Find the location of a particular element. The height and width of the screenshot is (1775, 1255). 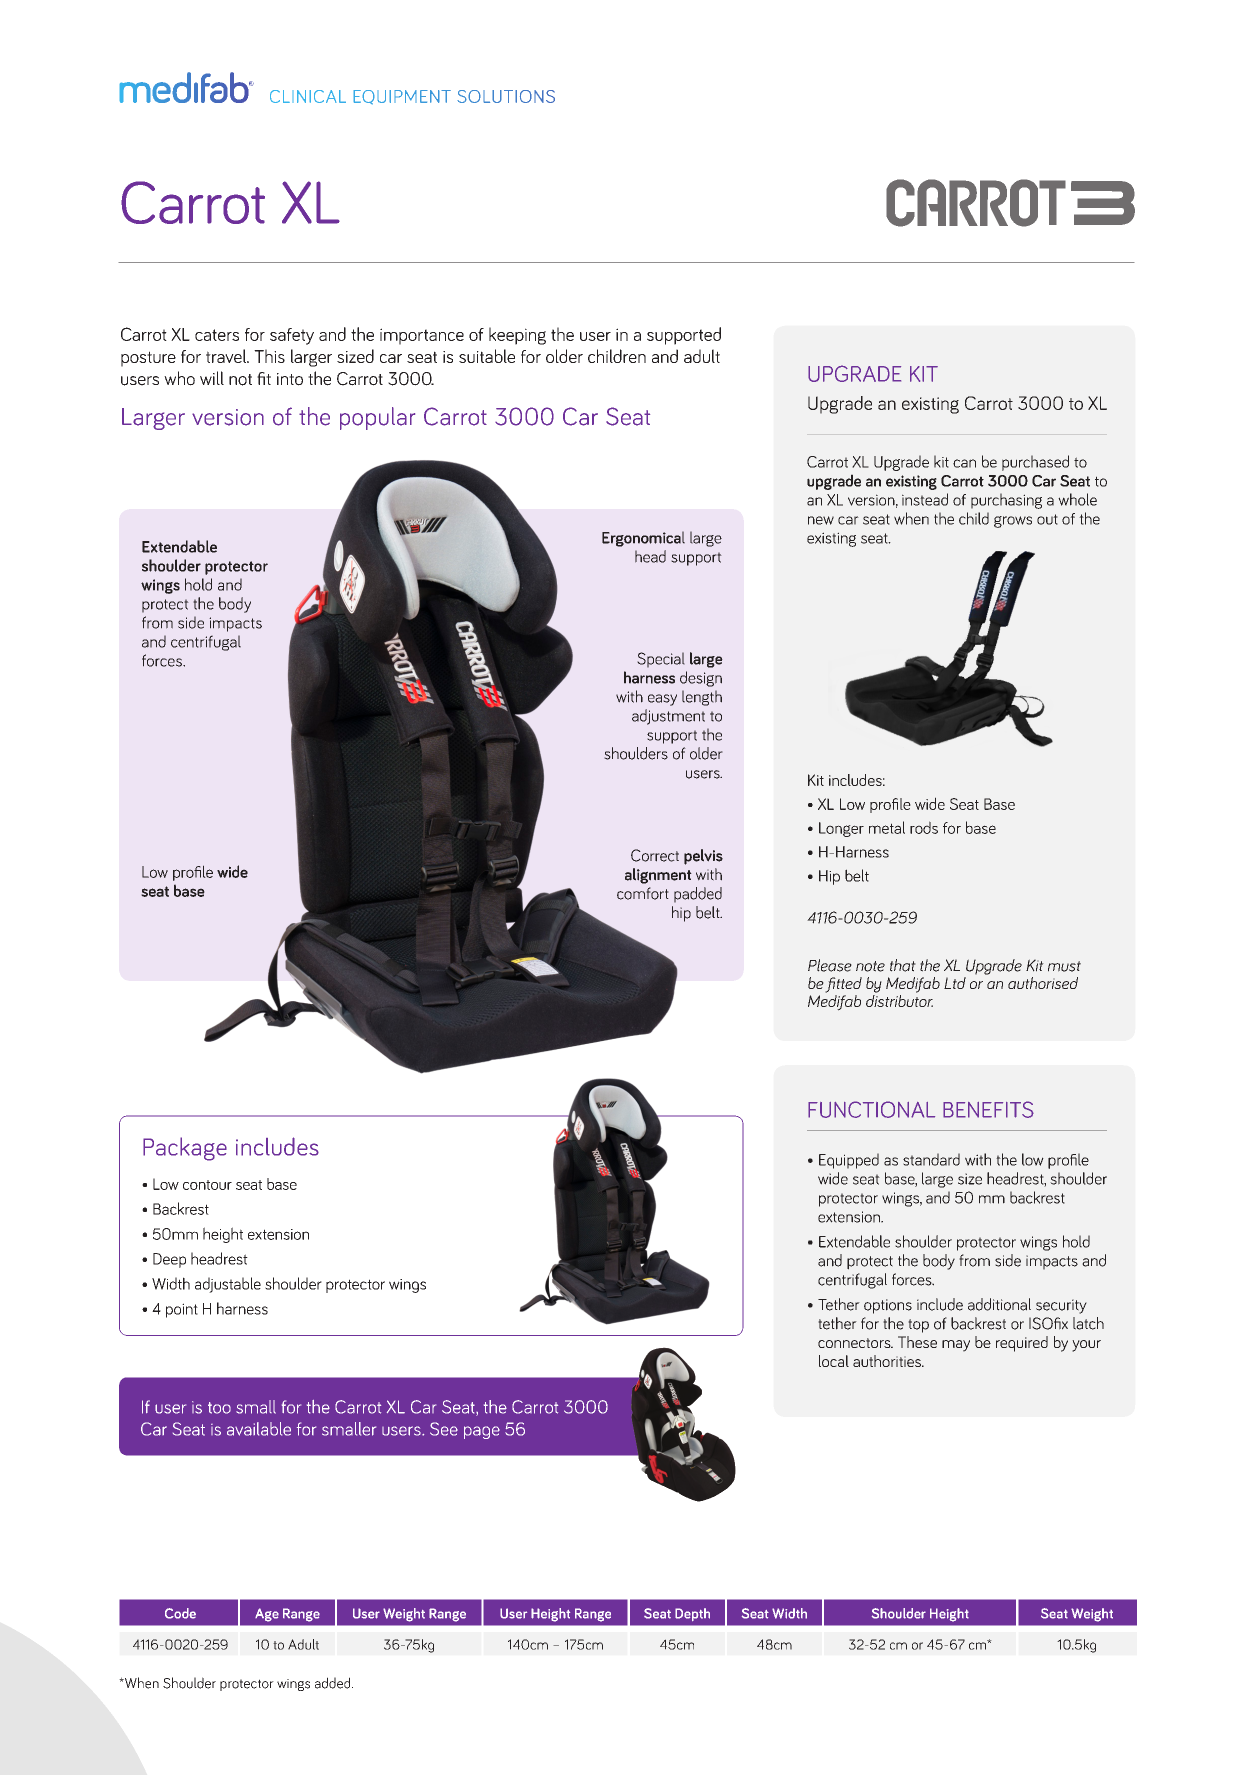

grows is located at coordinates (1013, 522).
